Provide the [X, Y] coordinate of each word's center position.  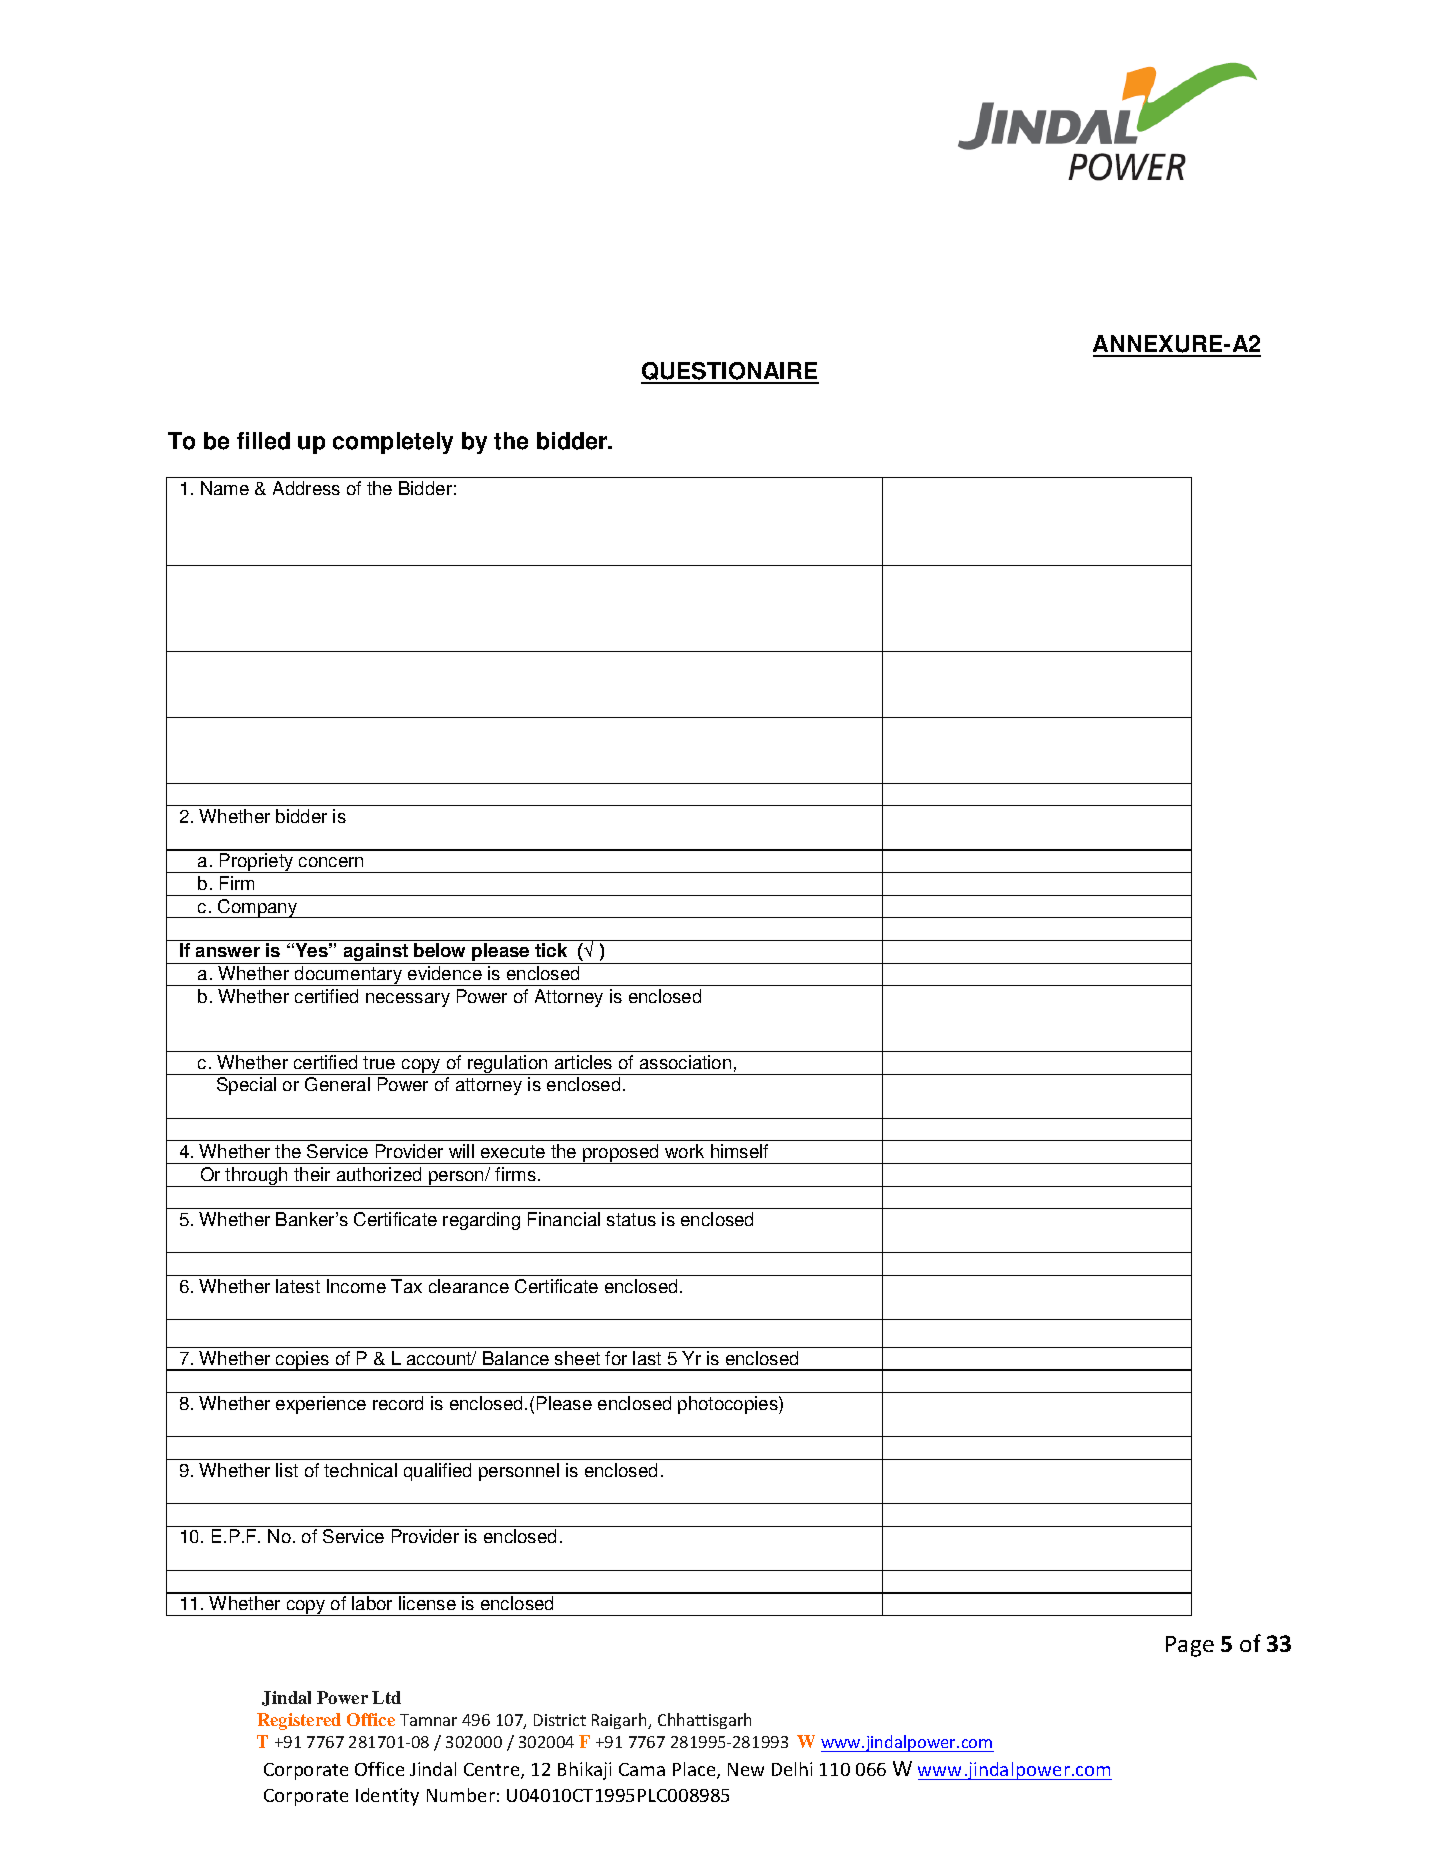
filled [263, 441]
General [337, 1084]
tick [551, 950]
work [684, 1151]
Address [306, 488]
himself [739, 1151]
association [685, 1062]
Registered [299, 1721]
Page [1190, 1646]
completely [393, 443]
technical [360, 1470]
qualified [437, 1472]
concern [331, 862]
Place [695, 1770]
